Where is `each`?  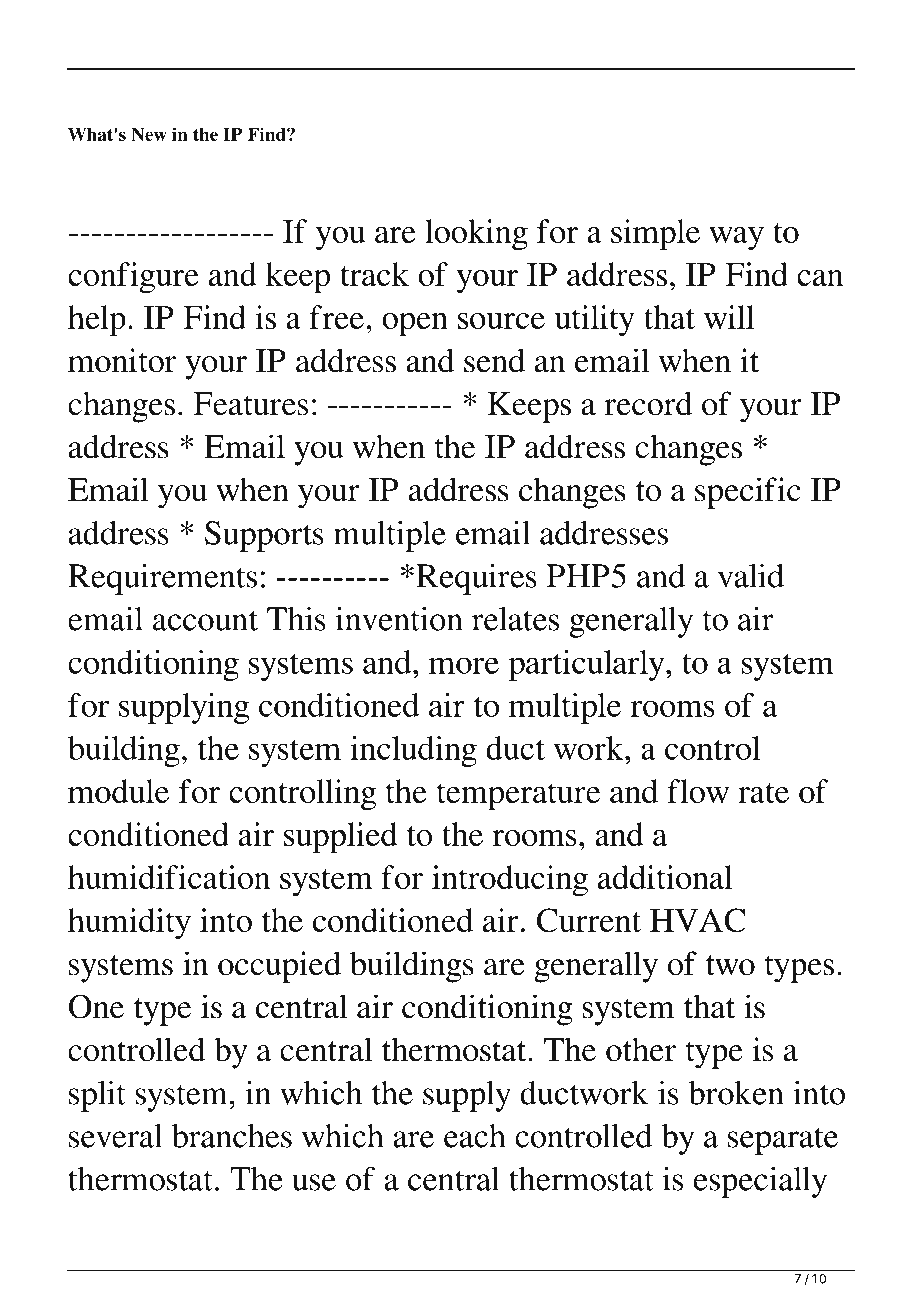 each is located at coordinates (475, 1136).
